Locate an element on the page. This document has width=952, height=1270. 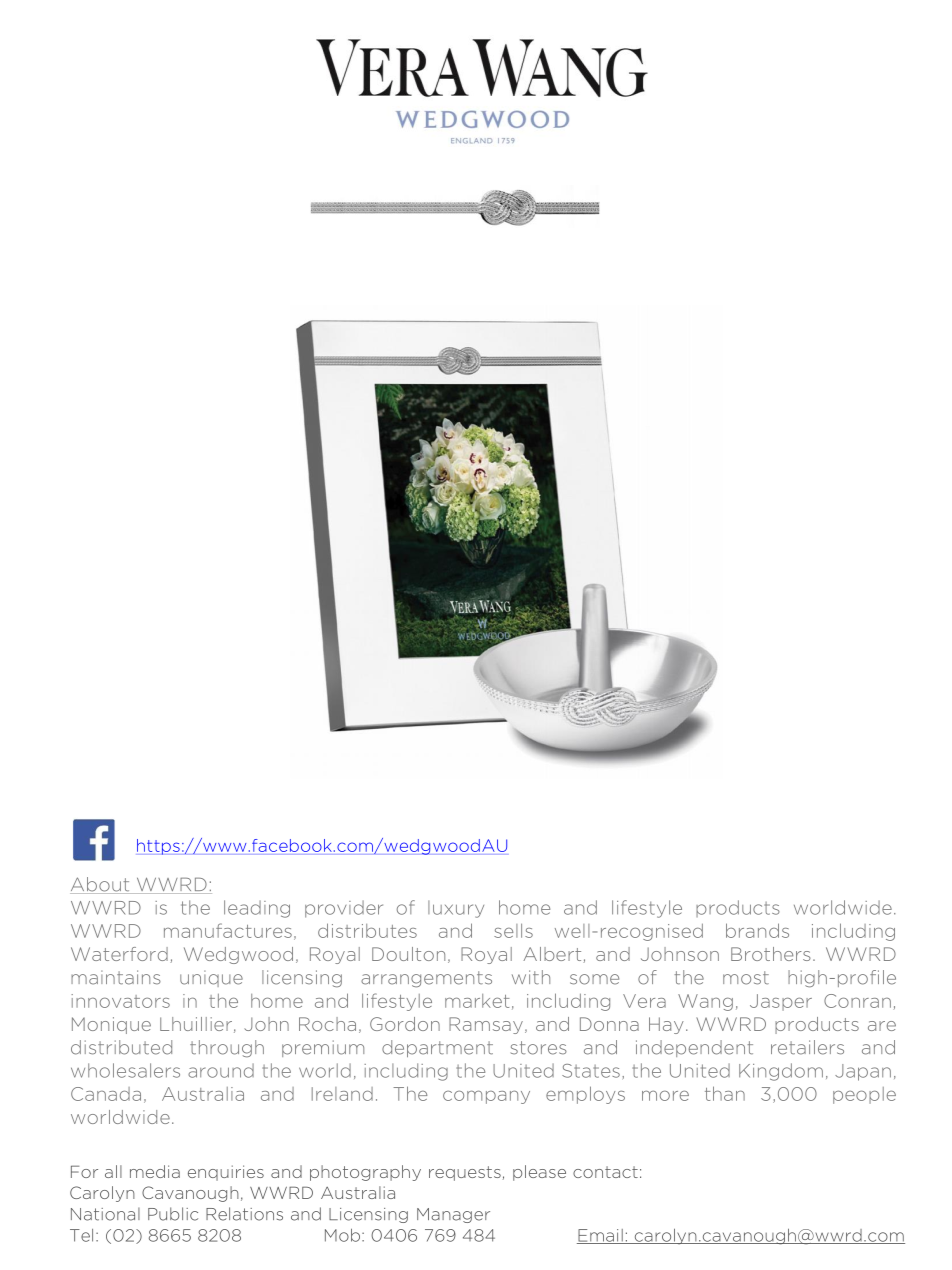
around is located at coordinates (221, 1070).
